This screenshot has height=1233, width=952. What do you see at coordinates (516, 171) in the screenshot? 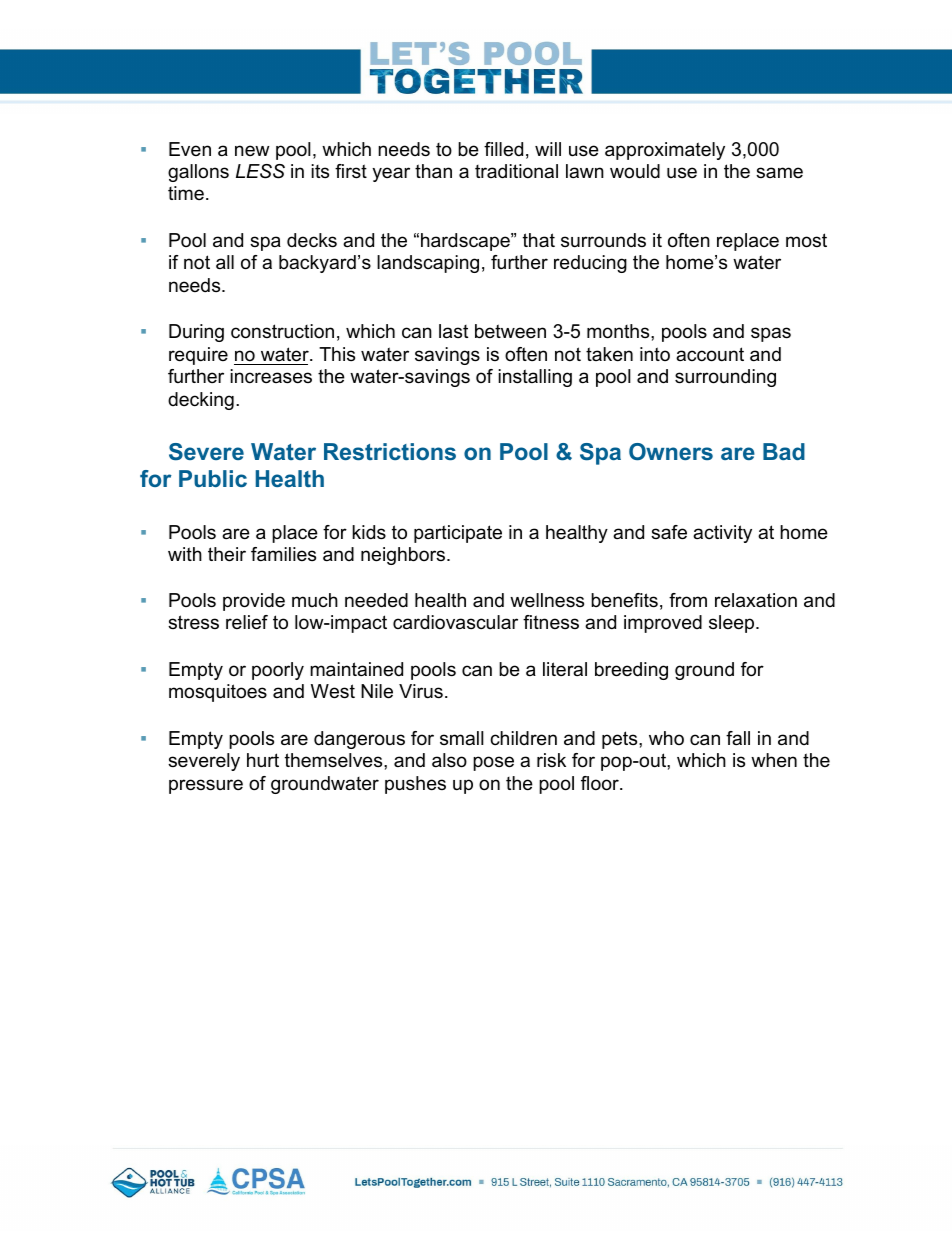
I see `traditional` at bounding box center [516, 171].
